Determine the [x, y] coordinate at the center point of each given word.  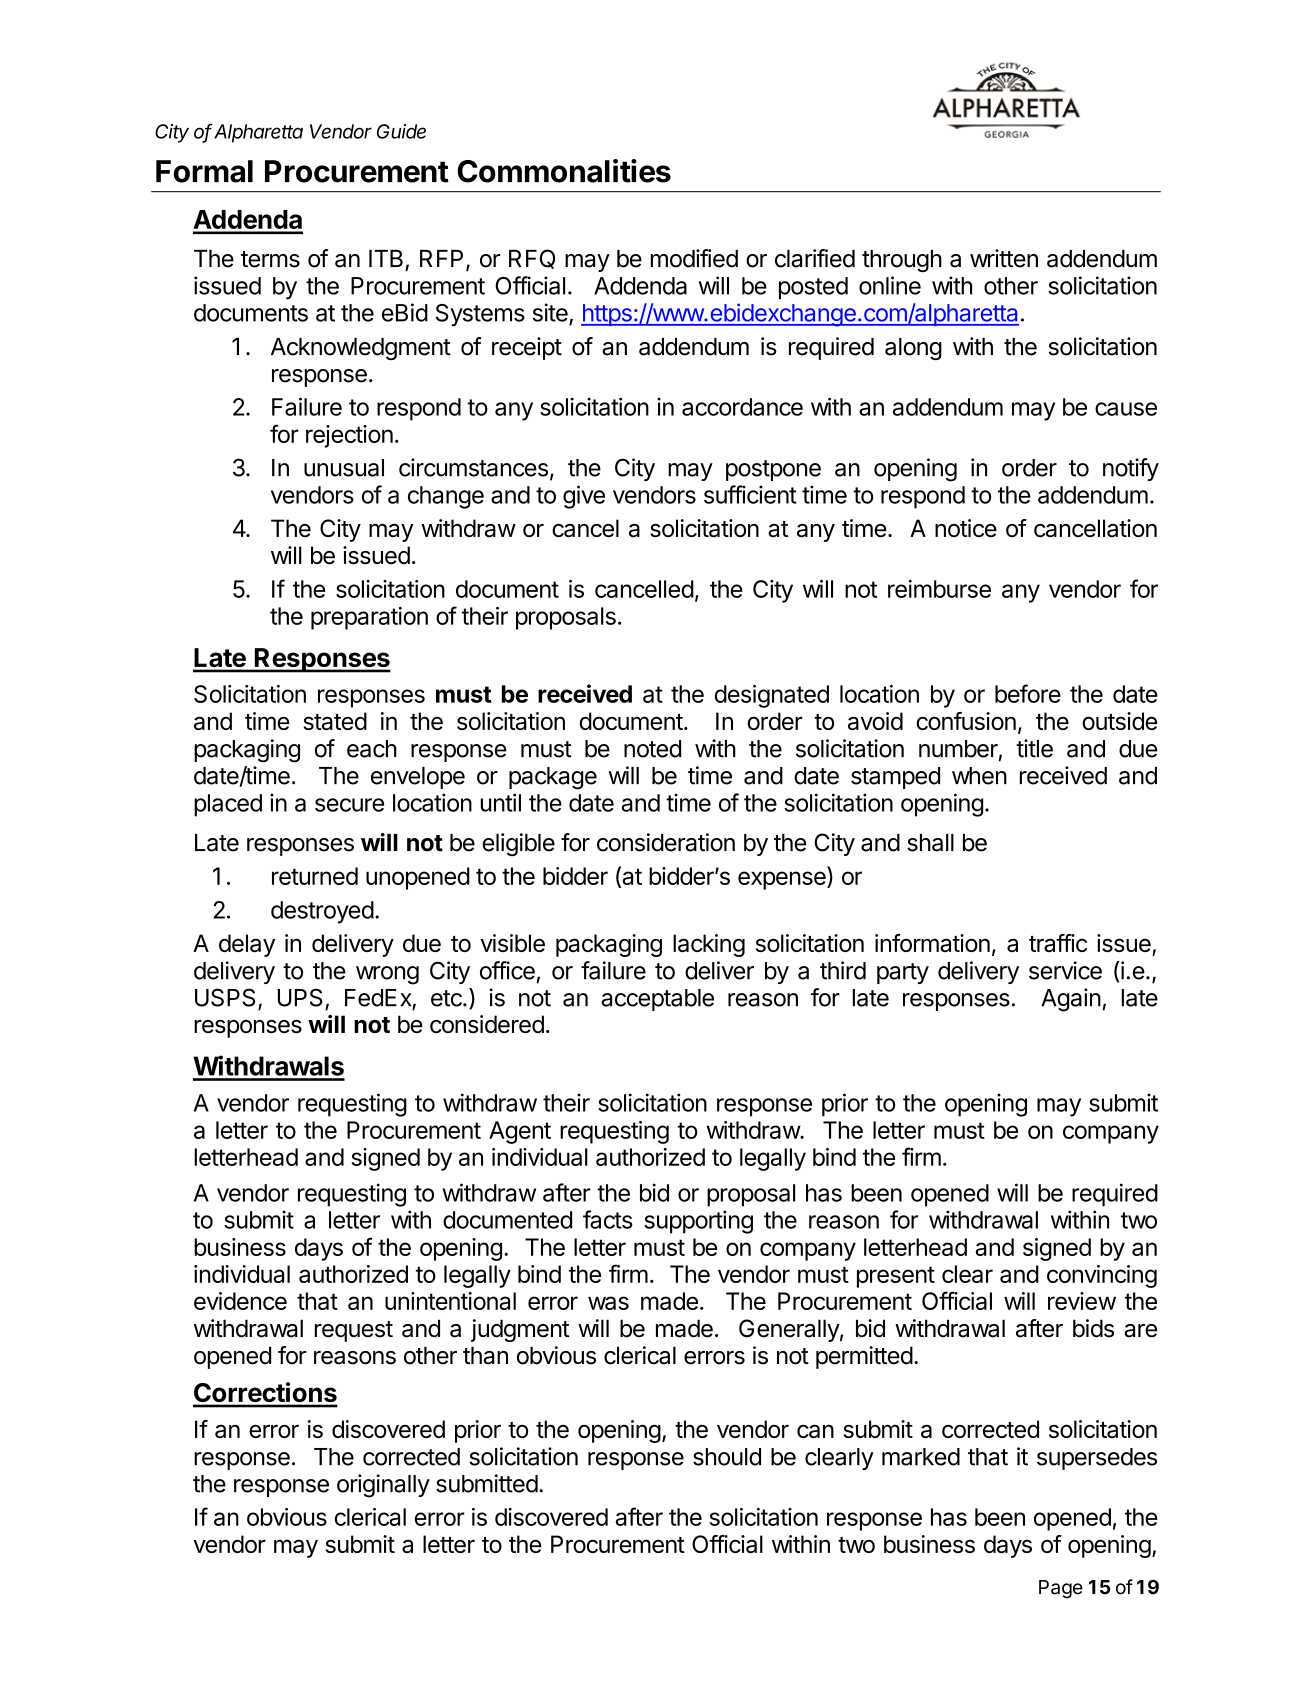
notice [966, 528]
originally [383, 1486]
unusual [344, 468]
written [1004, 258]
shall [930, 843]
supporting [698, 1222]
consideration [666, 842]
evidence [240, 1301]
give [584, 497]
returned [315, 876]
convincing [1102, 1276]
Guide [401, 131]
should [727, 1457]
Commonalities [564, 171]
